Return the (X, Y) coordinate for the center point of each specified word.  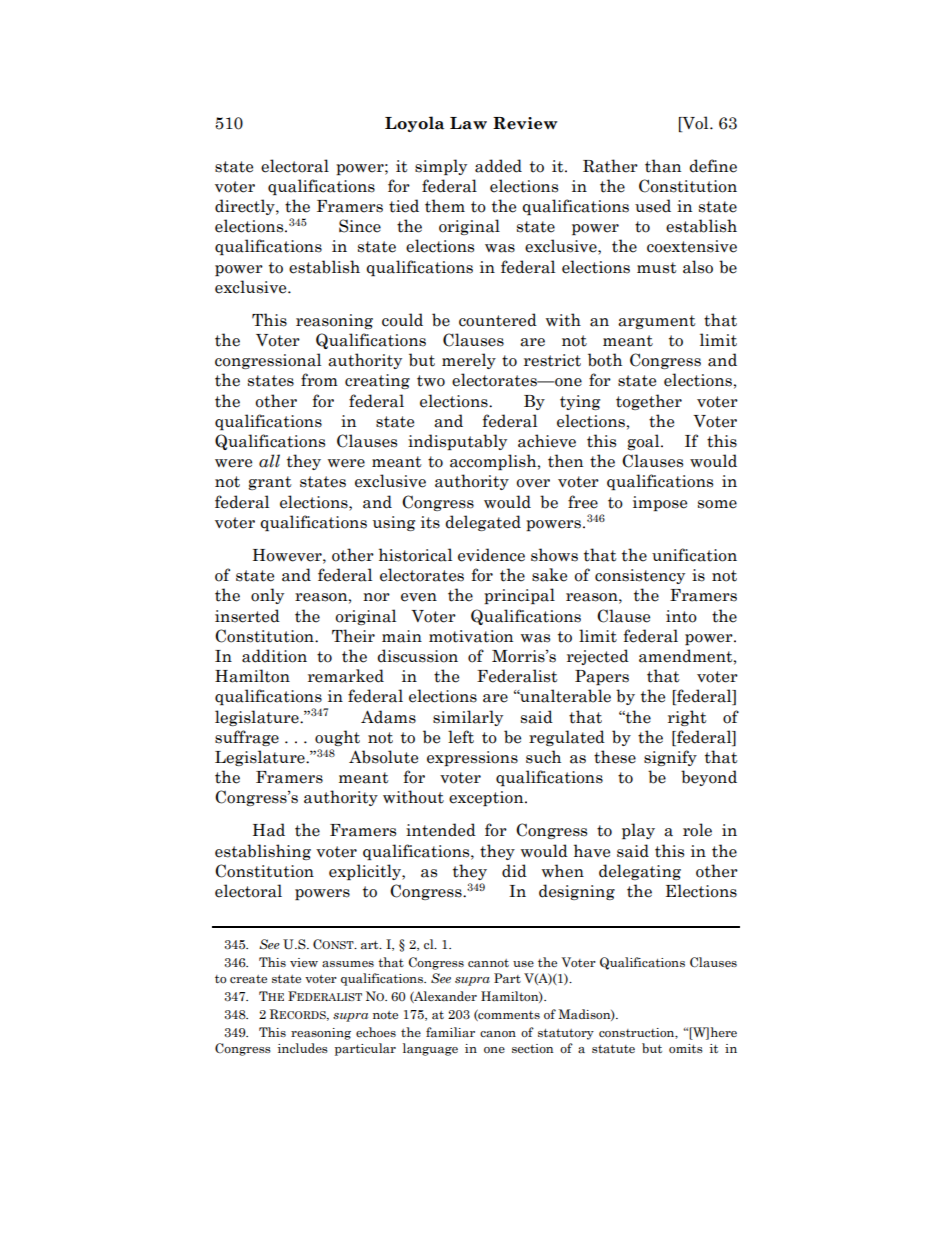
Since (360, 226)
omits (686, 1048)
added (498, 166)
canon (498, 1034)
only (267, 596)
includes (303, 1048)
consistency (640, 576)
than (663, 166)
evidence (491, 555)
